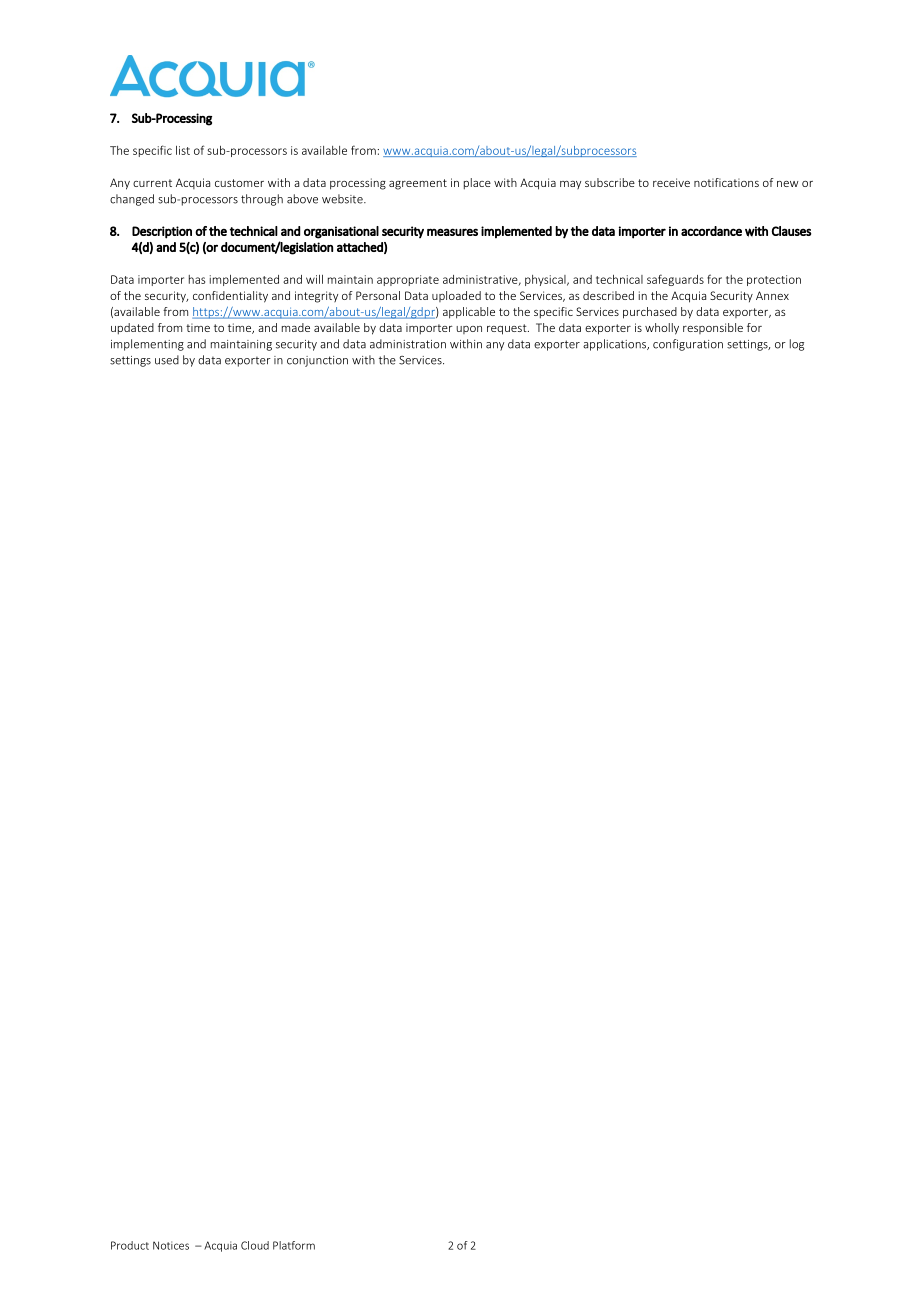  What do you see at coordinates (171, 1245) in the image?
I see `Notices` at bounding box center [171, 1245].
